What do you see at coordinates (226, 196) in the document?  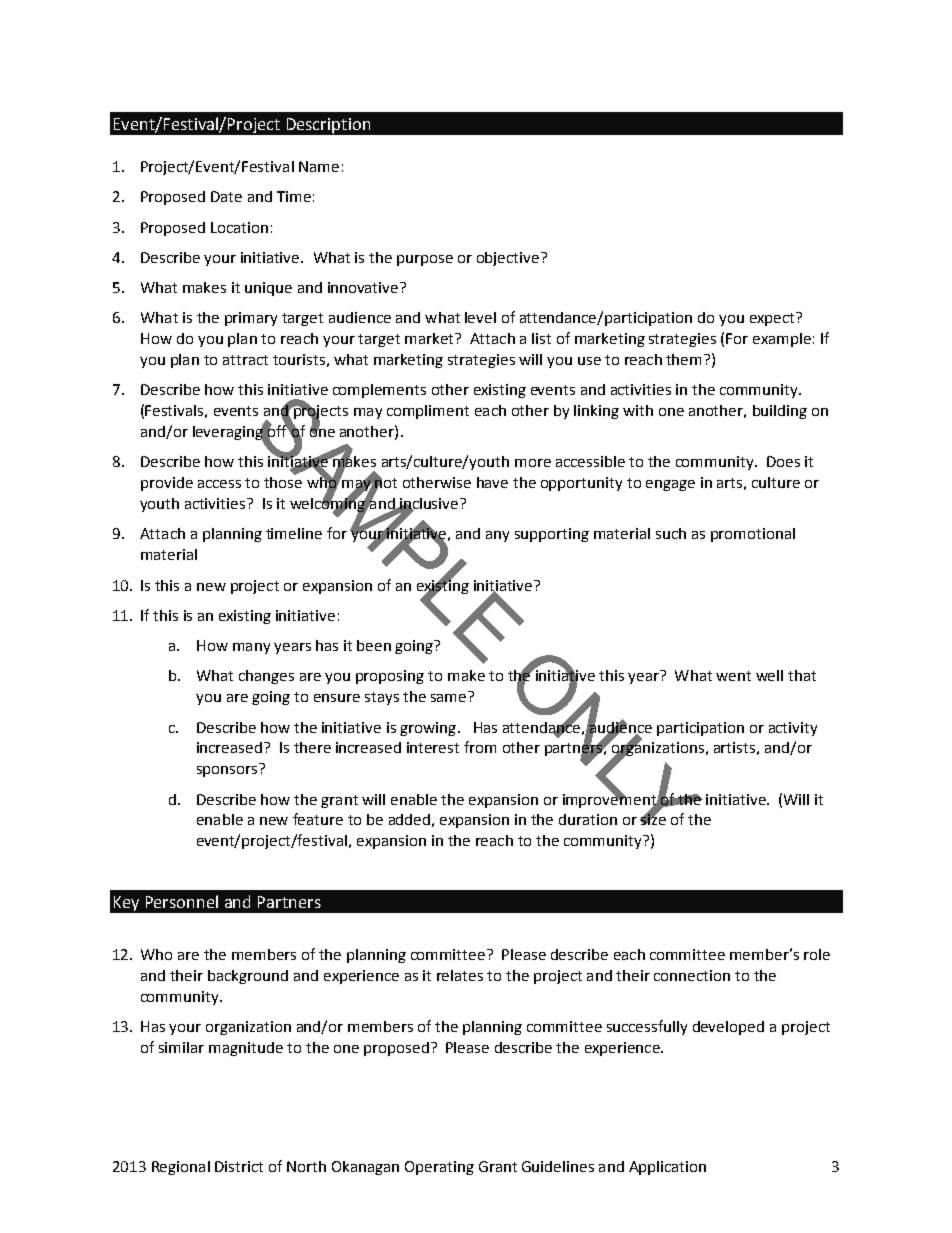 I see `Date` at bounding box center [226, 196].
